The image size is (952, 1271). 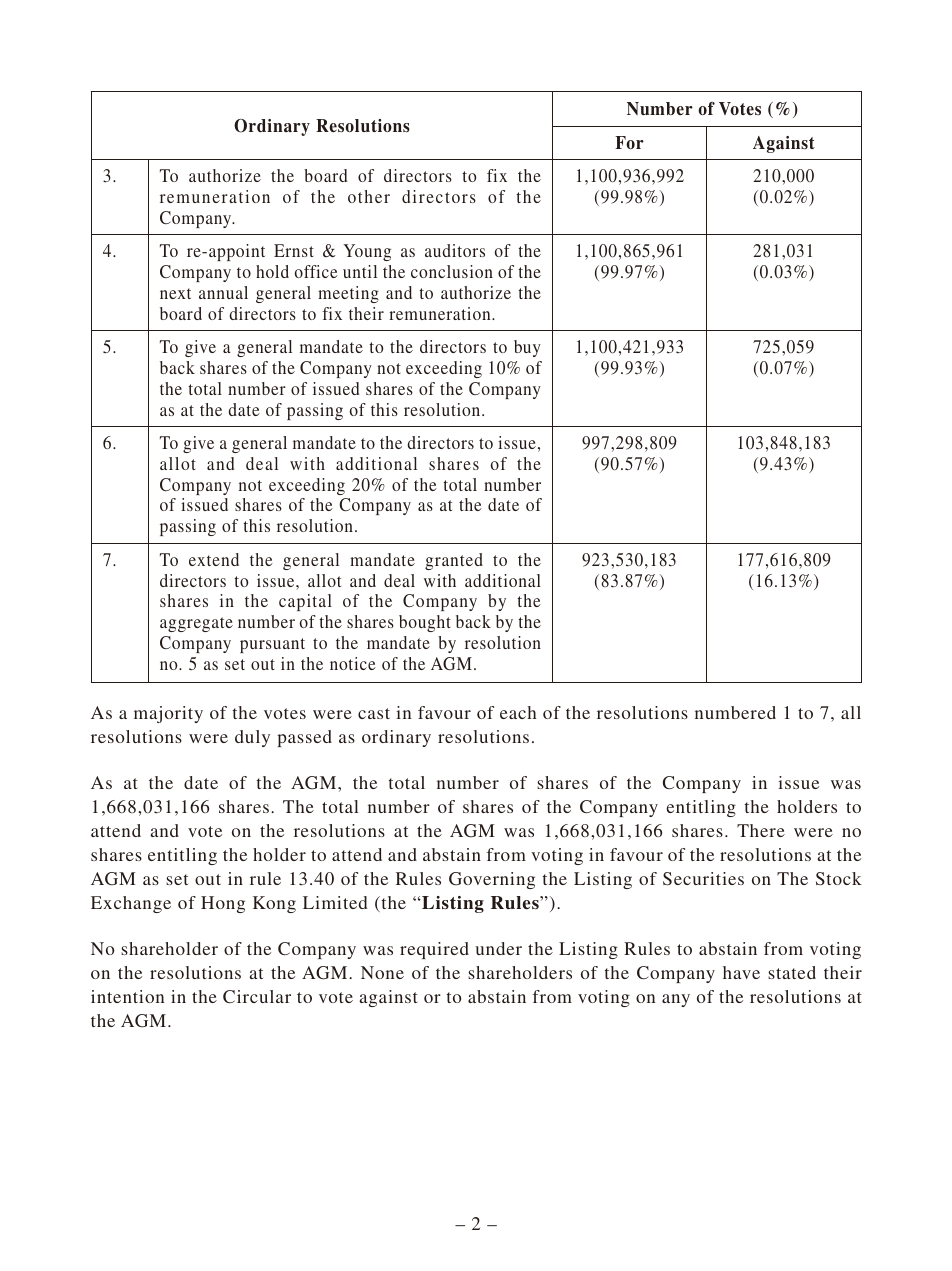 What do you see at coordinates (214, 559) in the screenshot?
I see `extend` at bounding box center [214, 559].
